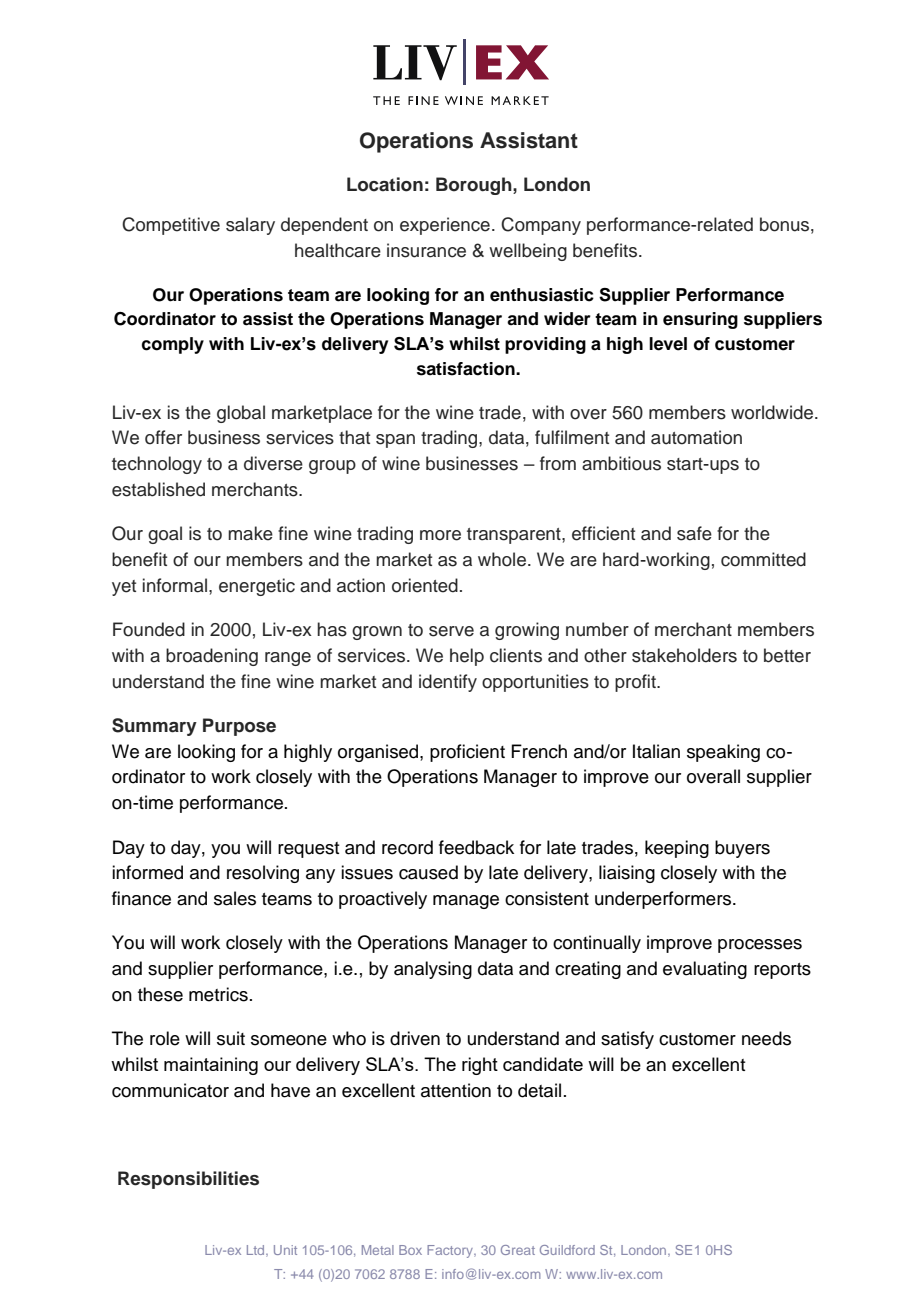 This document has height=1308, width=924. I want to click on driven, so click(415, 1038).
